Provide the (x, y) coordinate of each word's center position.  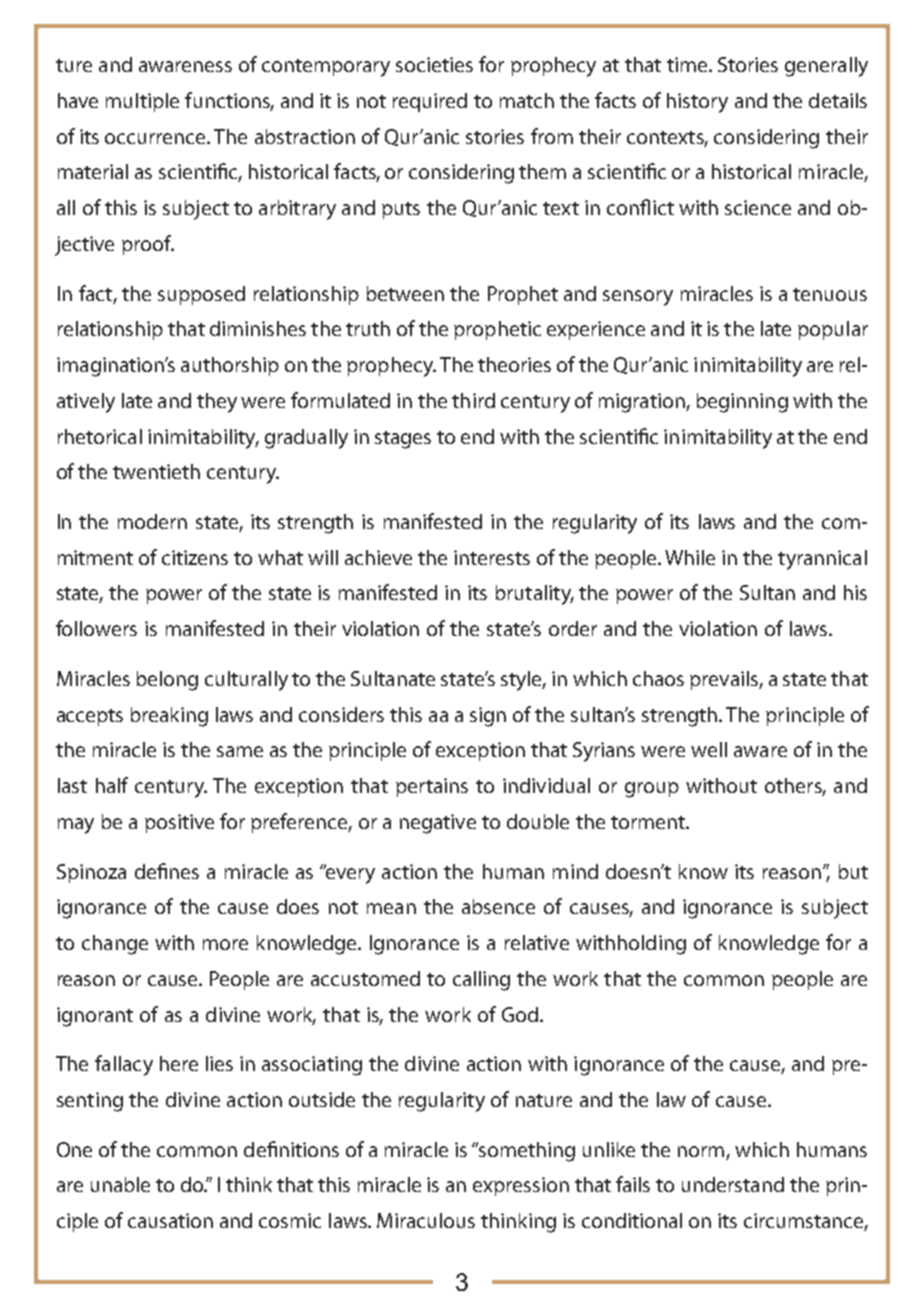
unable (120, 1184)
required (430, 102)
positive (179, 823)
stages (403, 440)
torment (649, 822)
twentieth (156, 471)
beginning (742, 403)
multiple (142, 102)
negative (438, 824)
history (697, 103)
